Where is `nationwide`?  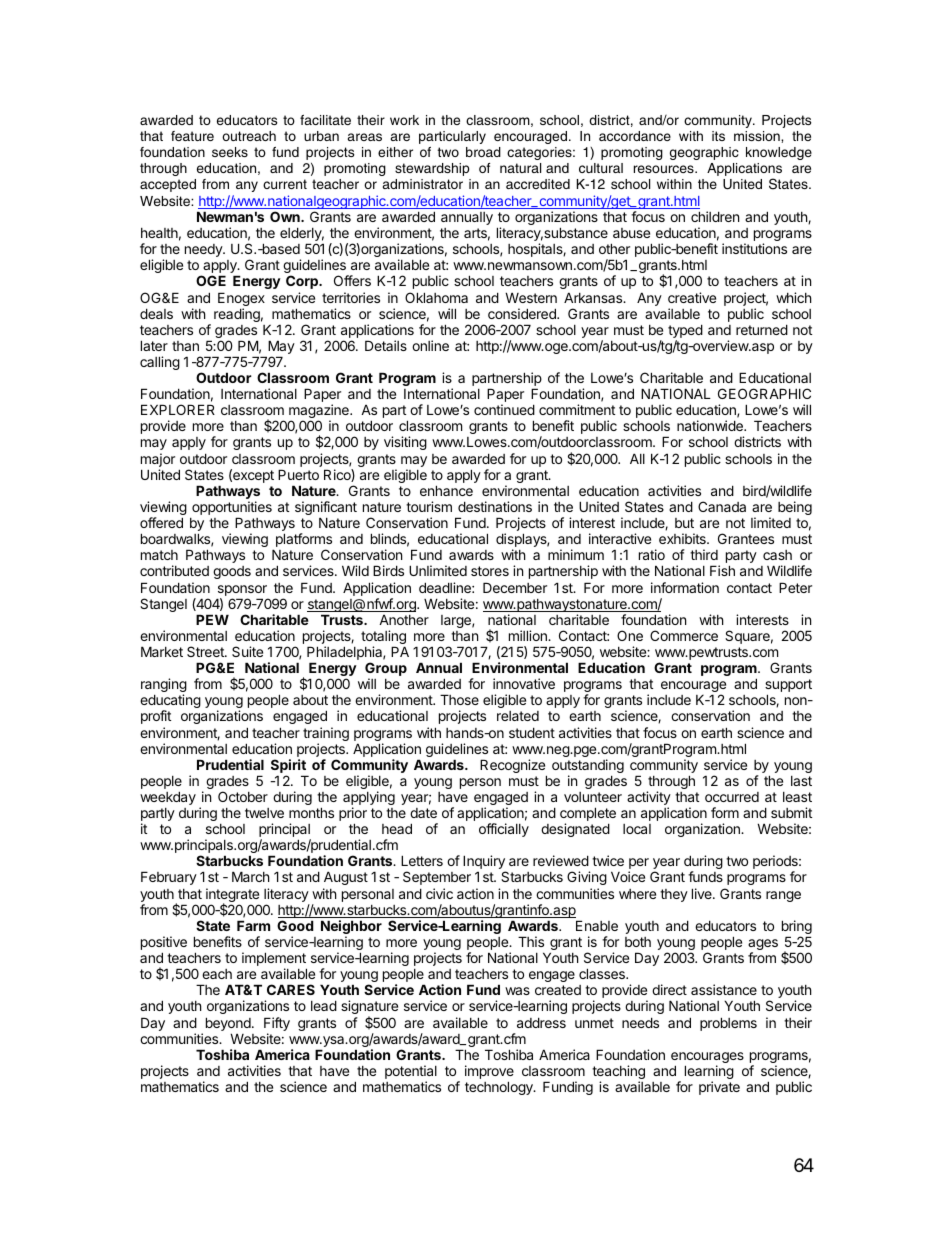
nationwide is located at coordinates (711, 425).
